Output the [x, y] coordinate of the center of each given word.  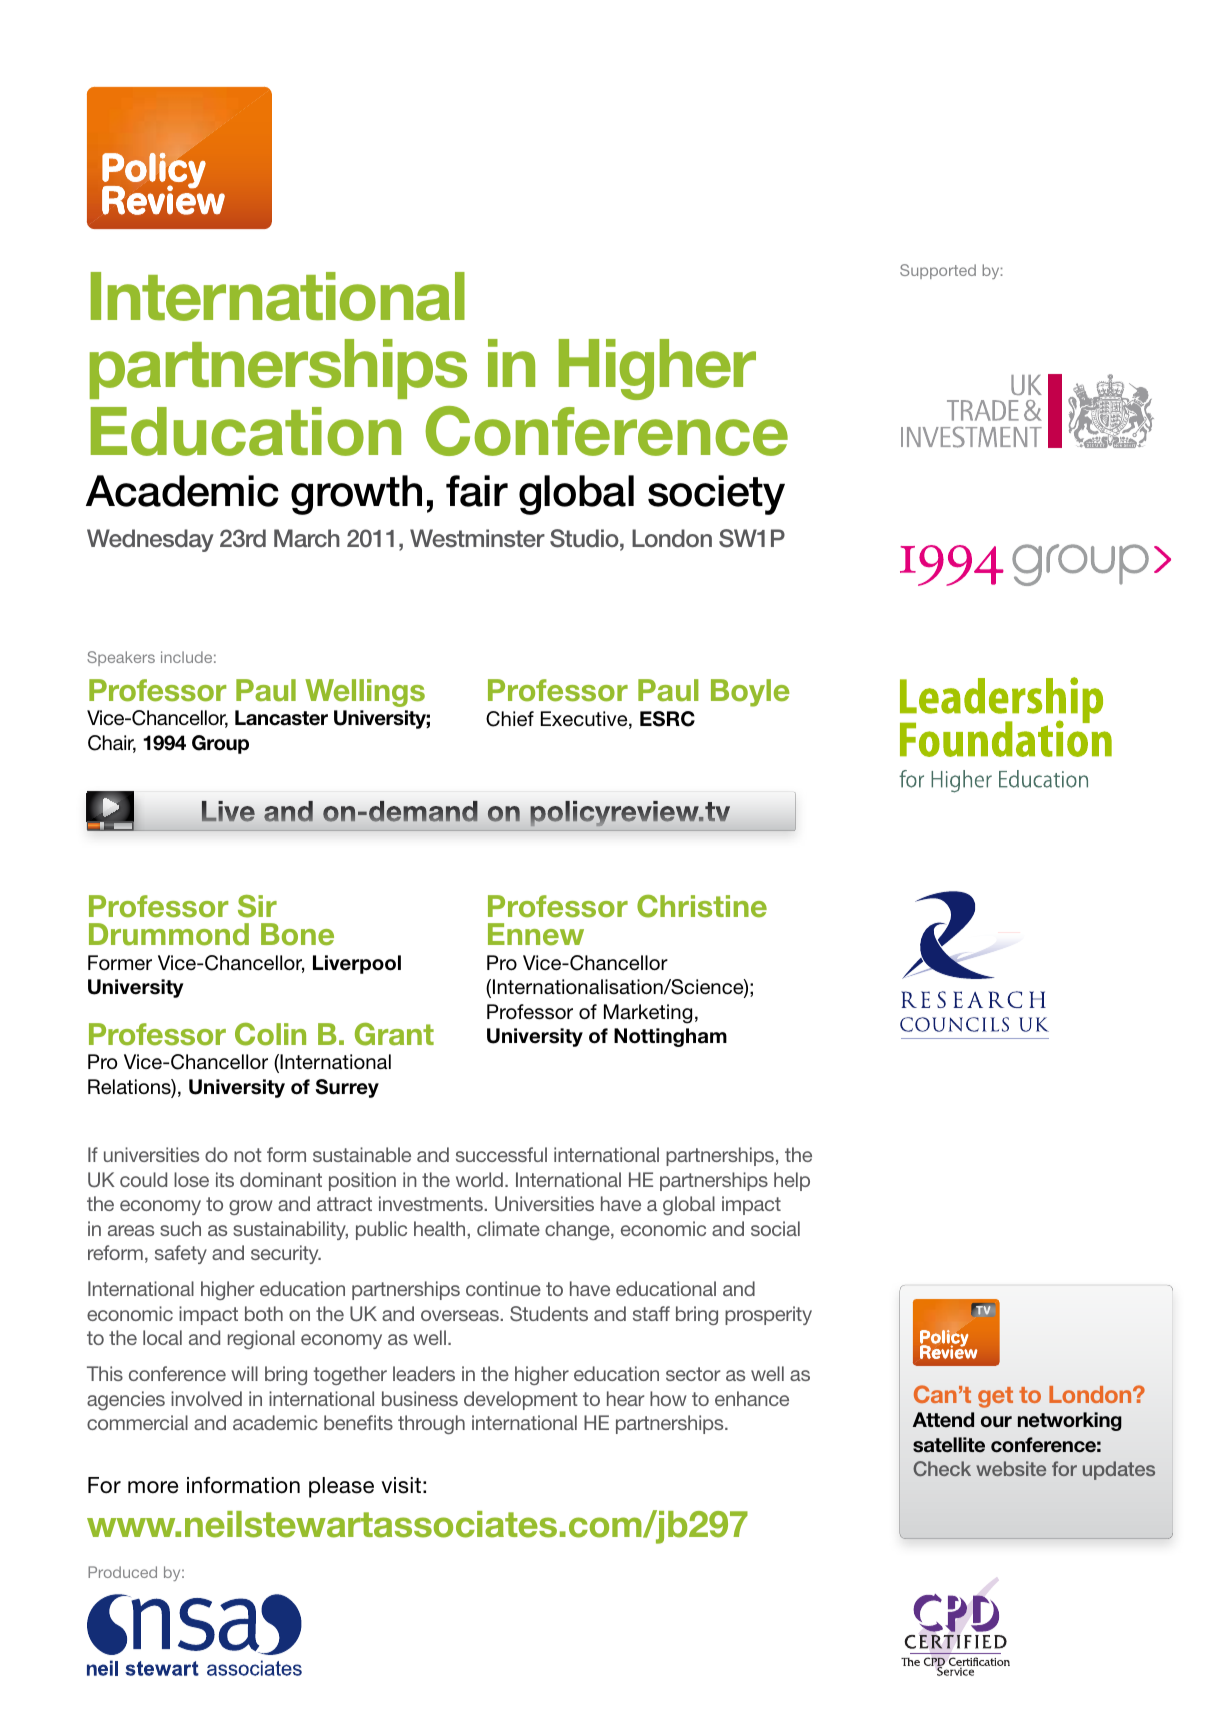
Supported [938, 271]
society [716, 495]
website [1011, 1468]
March [307, 538]
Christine [702, 906]
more [153, 1487]
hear [626, 1398]
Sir [257, 906]
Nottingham [670, 1037]
